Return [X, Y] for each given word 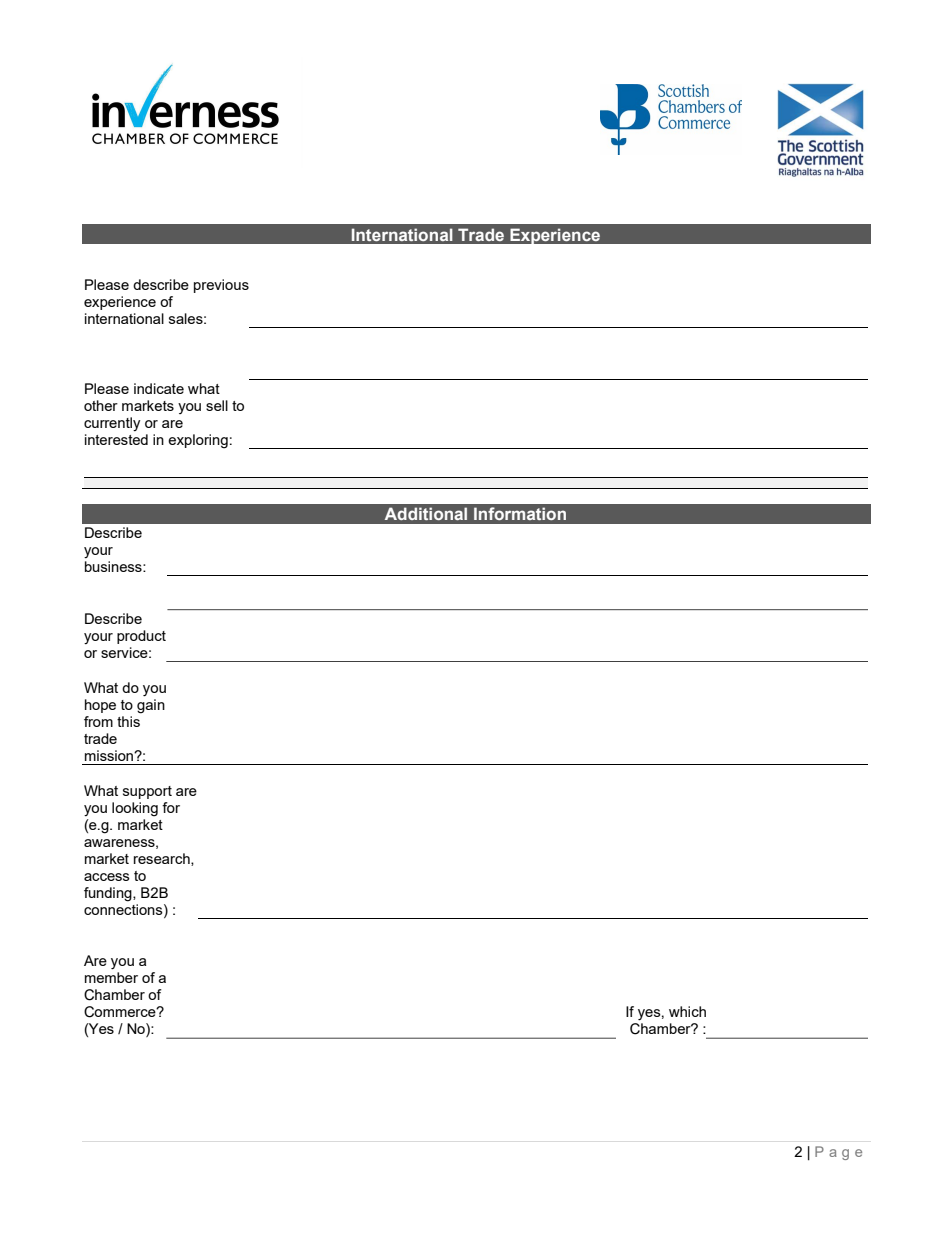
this [128, 721]
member [111, 977]
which [687, 1011]
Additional [426, 513]
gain [151, 706]
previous [221, 286]
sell [217, 405]
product [141, 637]
